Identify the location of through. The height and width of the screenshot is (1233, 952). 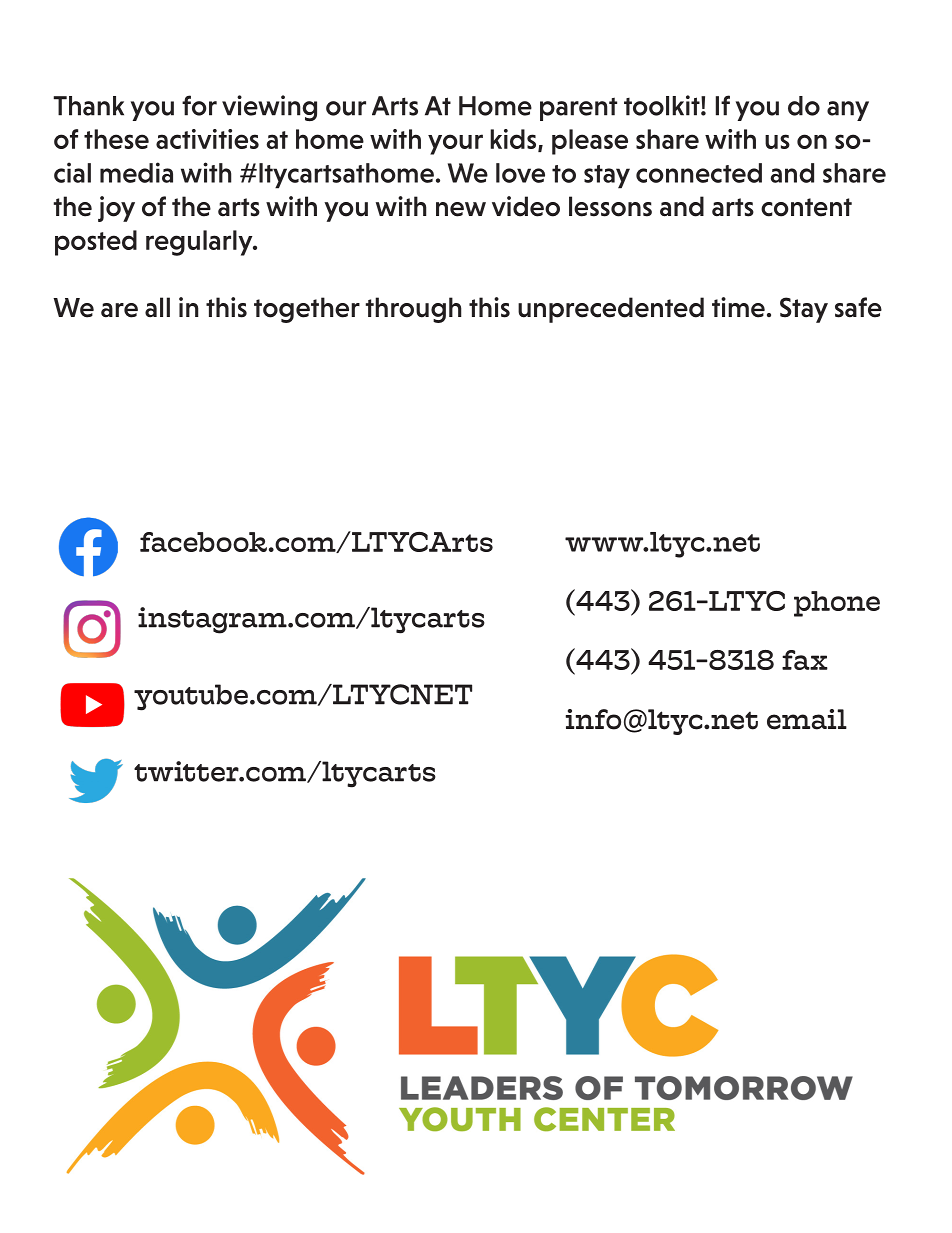
(413, 310).
